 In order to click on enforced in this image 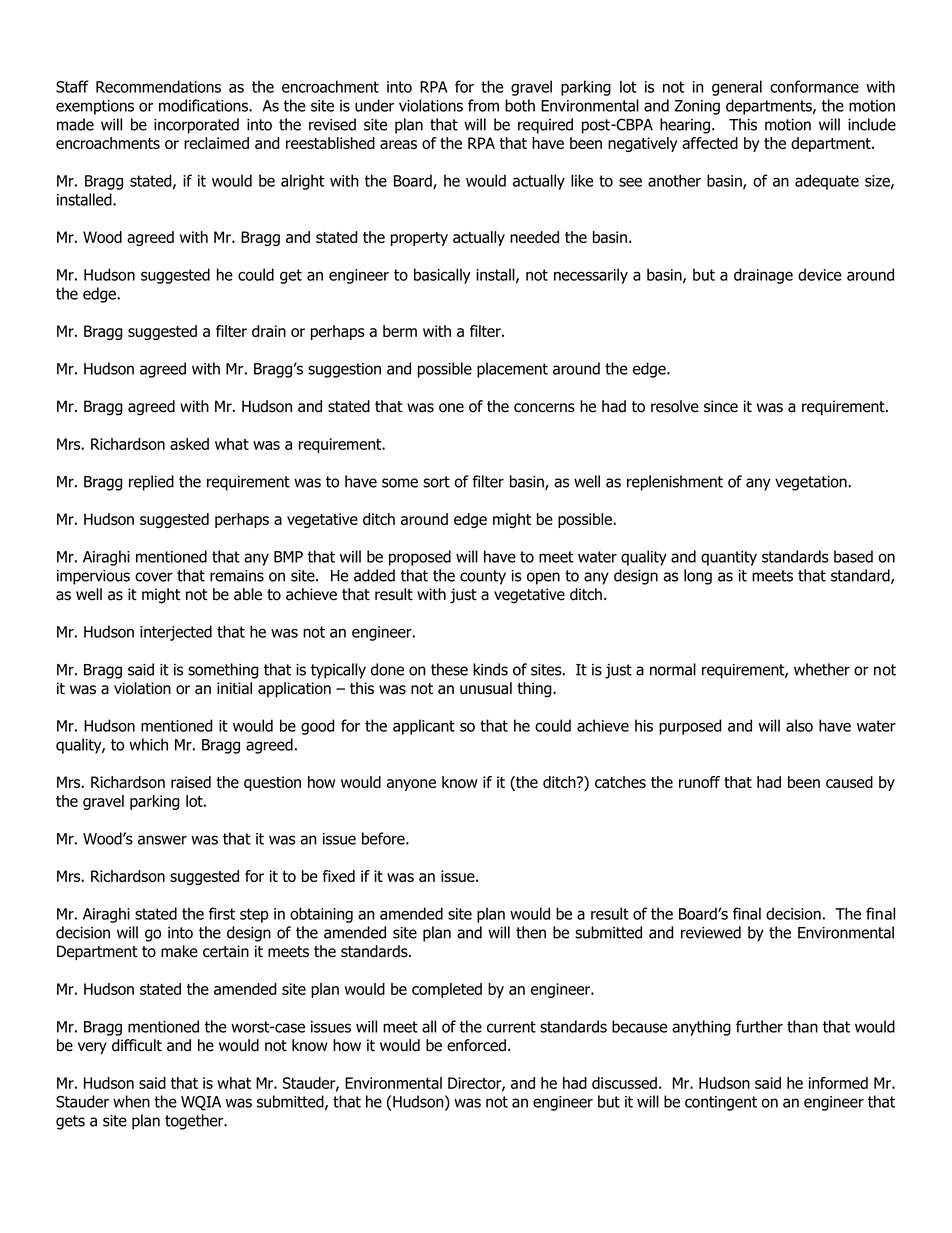, I will do `click(476, 1045)`.
